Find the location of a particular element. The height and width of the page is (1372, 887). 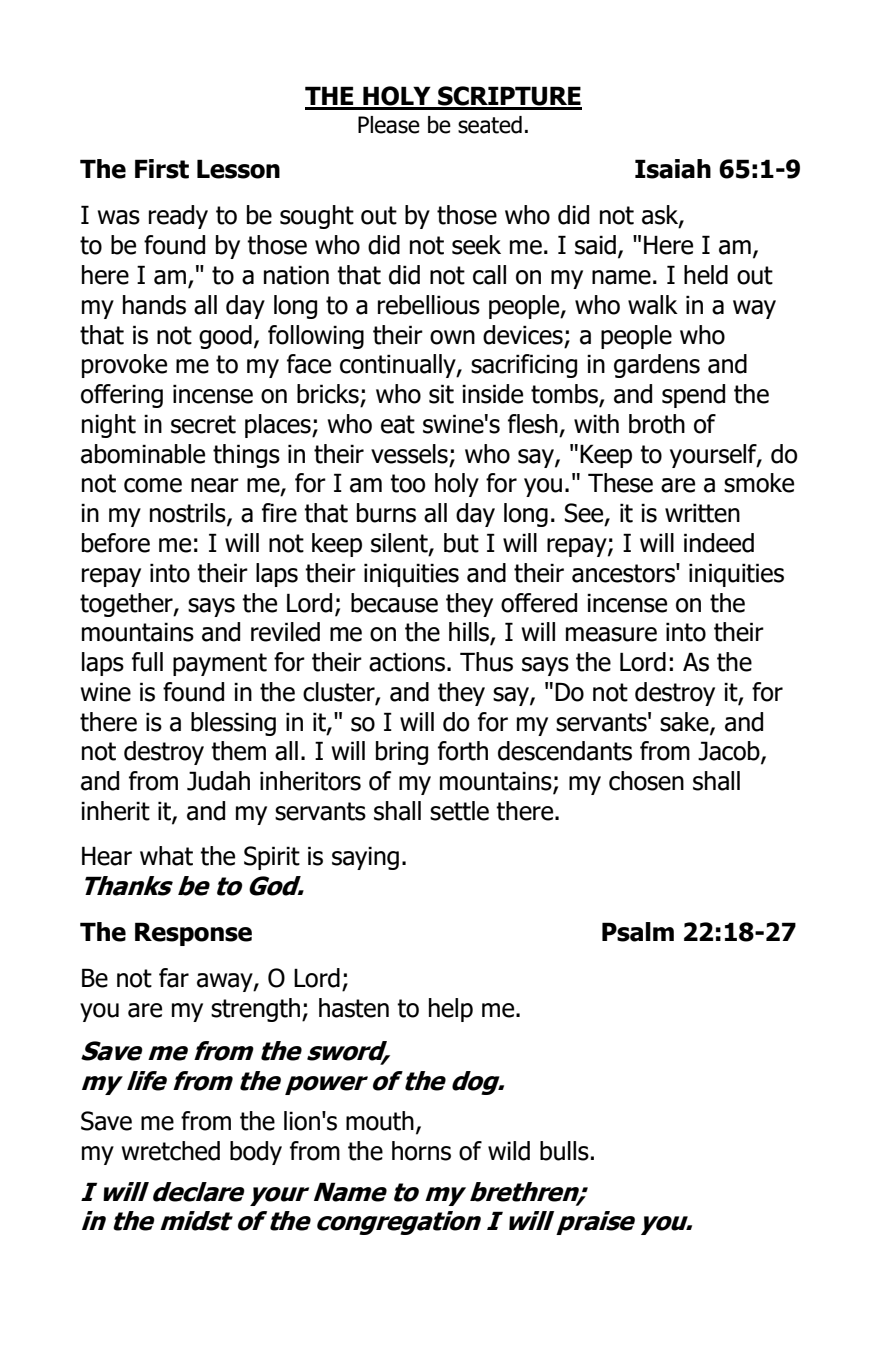

First is located at coordinates (162, 169).
